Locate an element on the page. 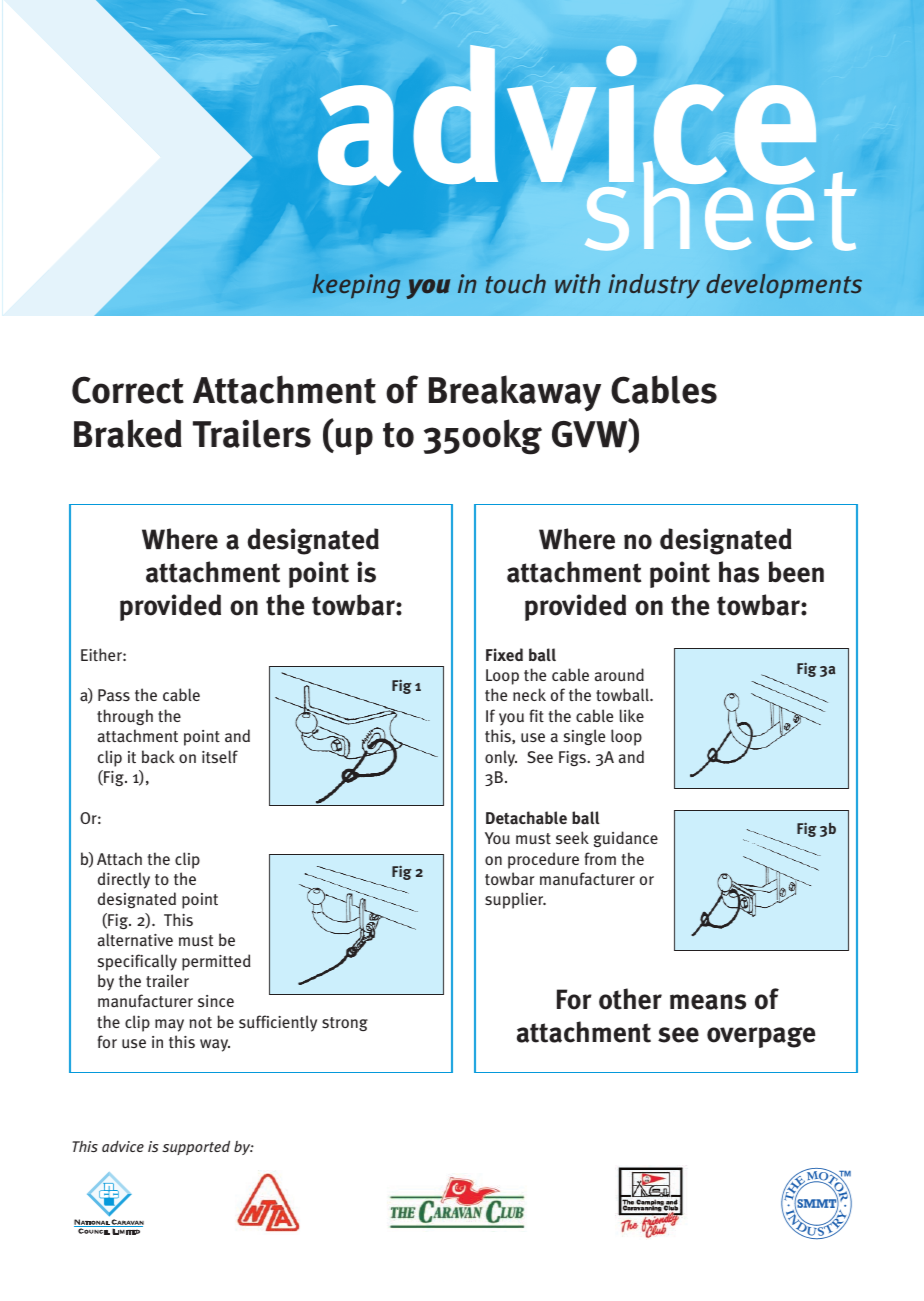 Image resolution: width=924 pixels, height=1301 pixels. Pass is located at coordinates (114, 695).
